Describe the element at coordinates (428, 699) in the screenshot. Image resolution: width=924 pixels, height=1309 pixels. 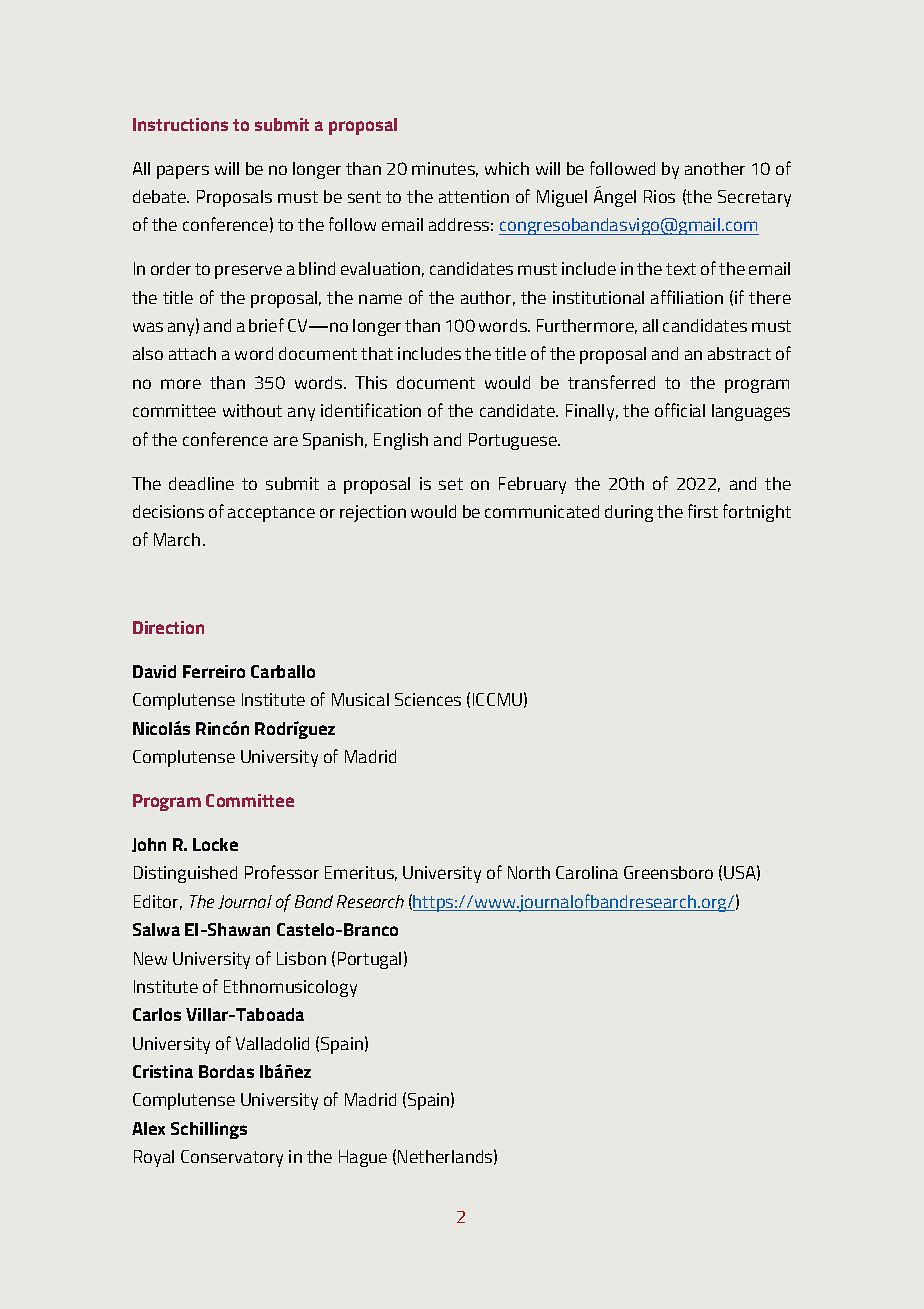
I see `Sciences` at that location.
